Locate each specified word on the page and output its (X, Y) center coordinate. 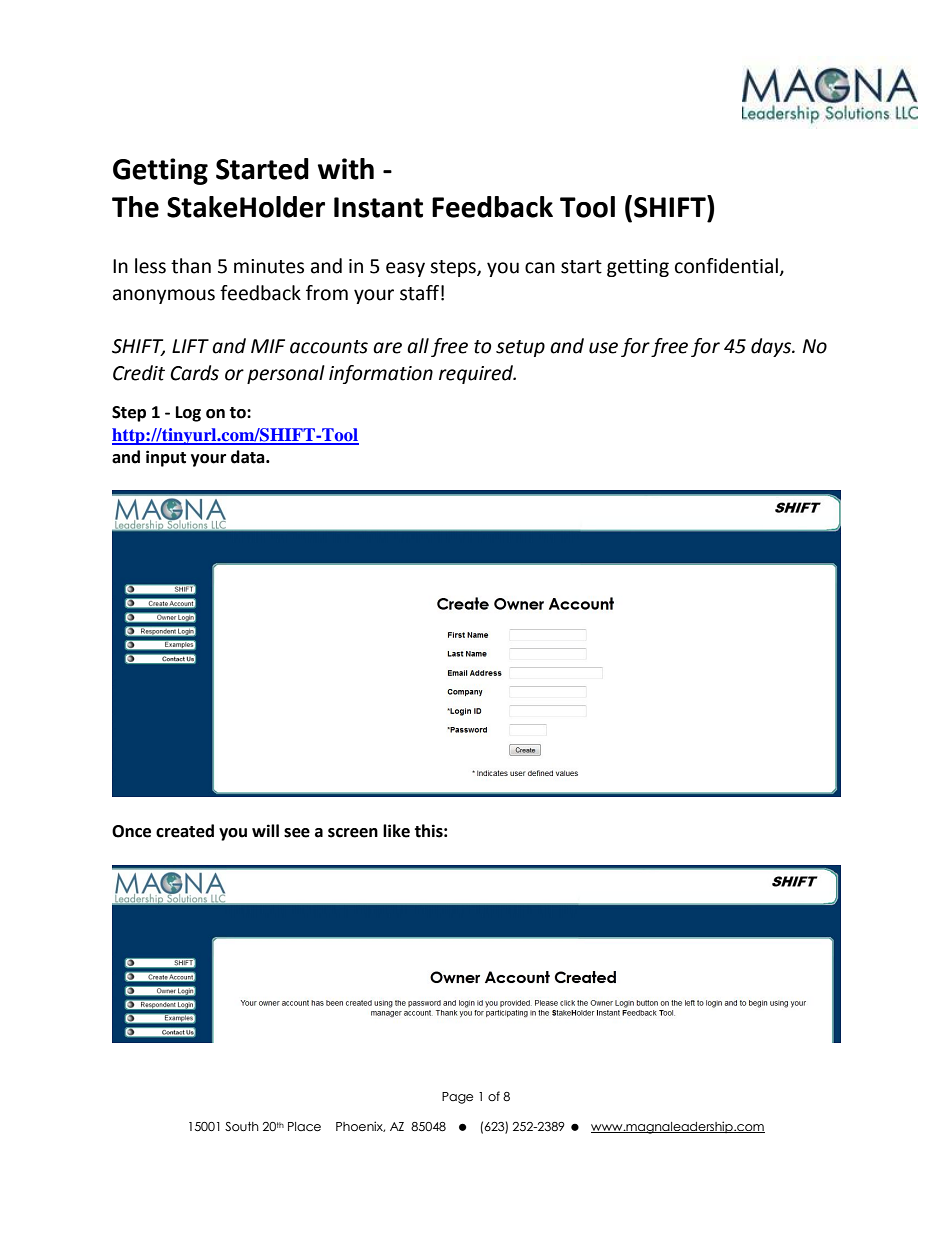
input (166, 458)
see (297, 833)
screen (353, 833)
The (135, 207)
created (185, 831)
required (477, 374)
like (396, 831)
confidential (726, 266)
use (603, 348)
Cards (194, 373)
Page (457, 1098)
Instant (378, 207)
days (772, 347)
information (381, 374)
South (242, 1126)
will (265, 830)
